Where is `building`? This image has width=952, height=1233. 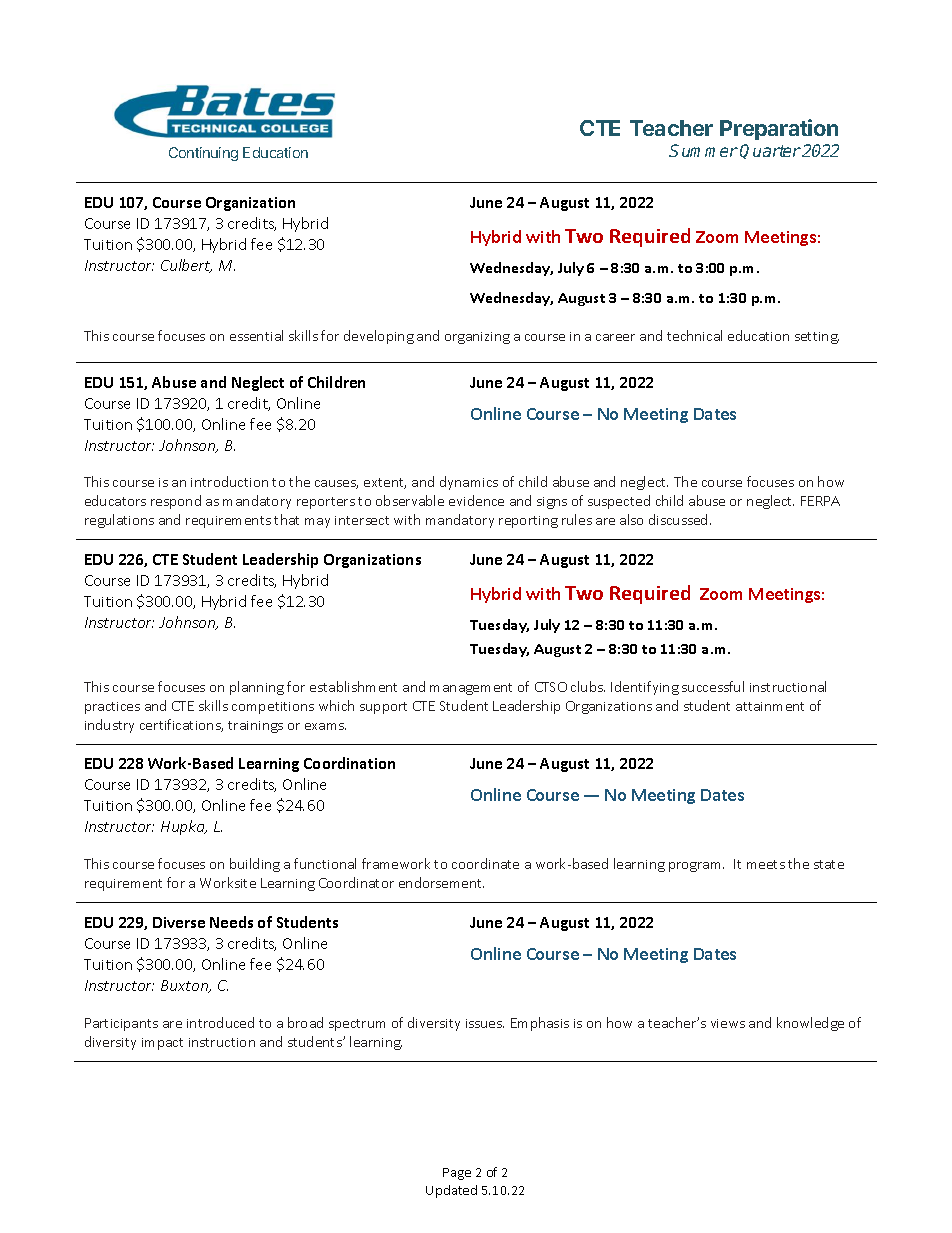
building is located at coordinates (255, 865).
